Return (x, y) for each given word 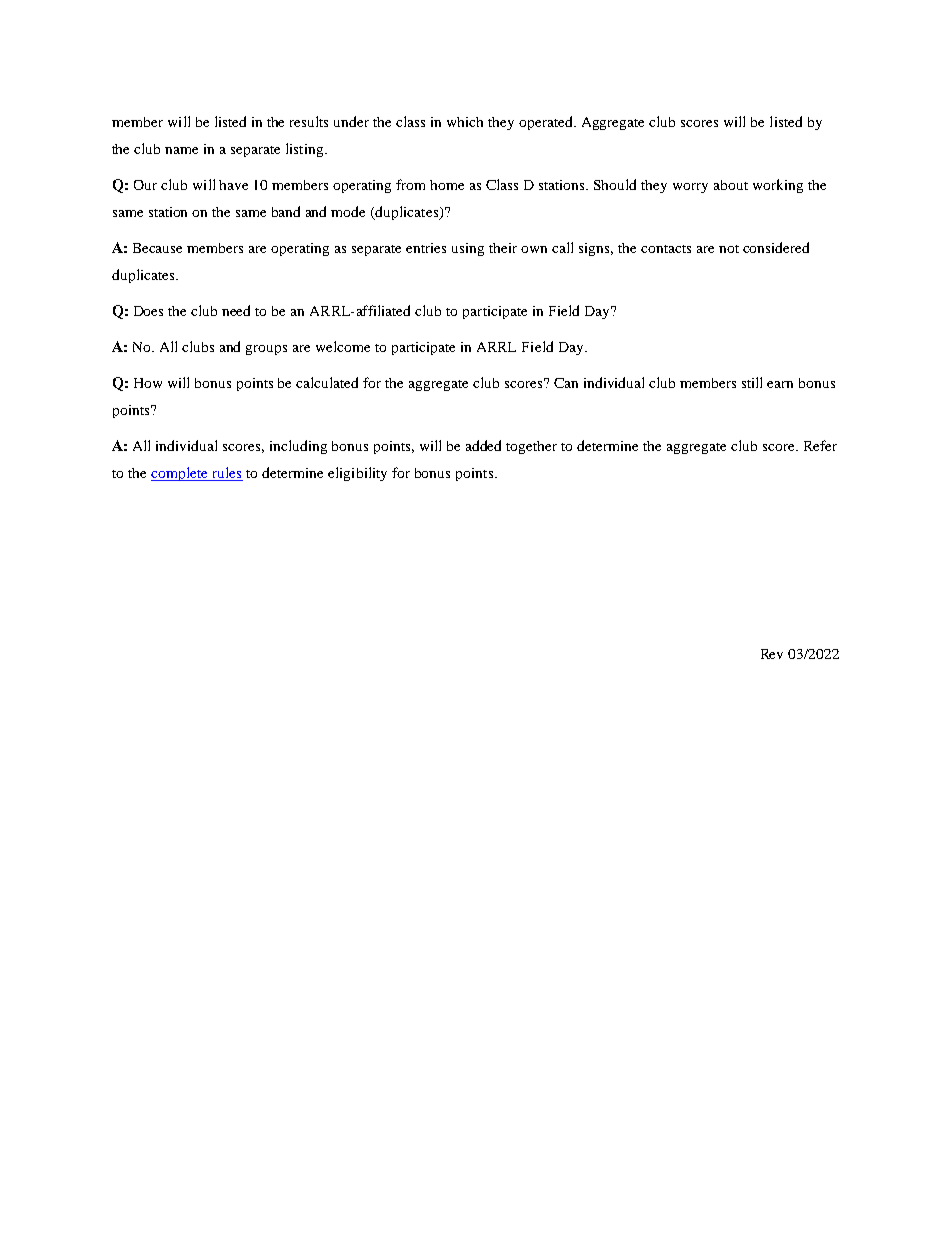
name (181, 150)
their (503, 248)
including (298, 447)
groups (266, 350)
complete (180, 474)
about (731, 185)
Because (157, 248)
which (465, 122)
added (483, 445)
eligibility (357, 474)
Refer (820, 445)
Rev (772, 654)
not (729, 249)
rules (226, 474)
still (752, 382)
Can (566, 383)
